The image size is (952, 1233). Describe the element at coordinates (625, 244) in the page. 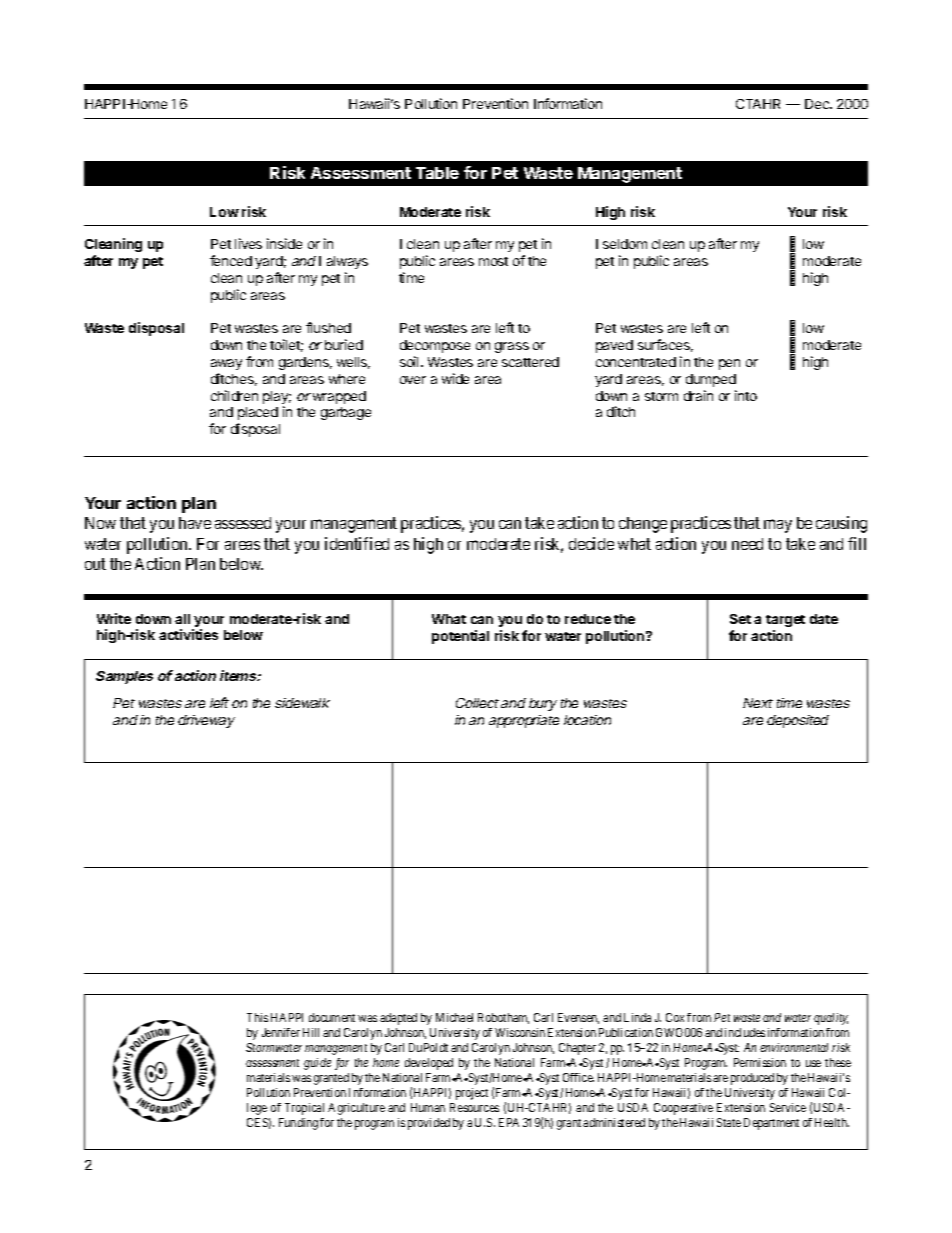

I see `seldom` at that location.
